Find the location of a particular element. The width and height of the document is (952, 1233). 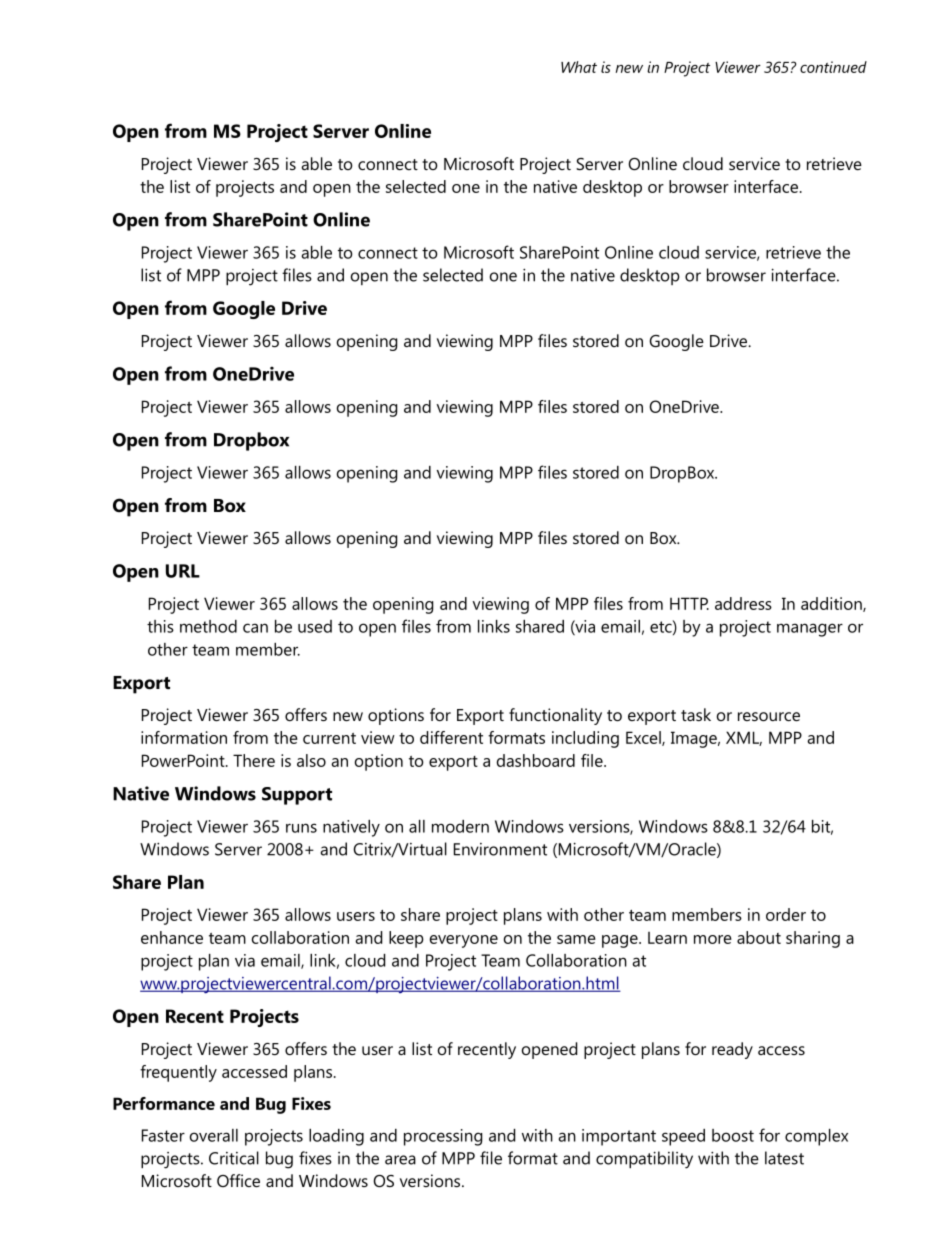

functionality is located at coordinates (555, 716).
